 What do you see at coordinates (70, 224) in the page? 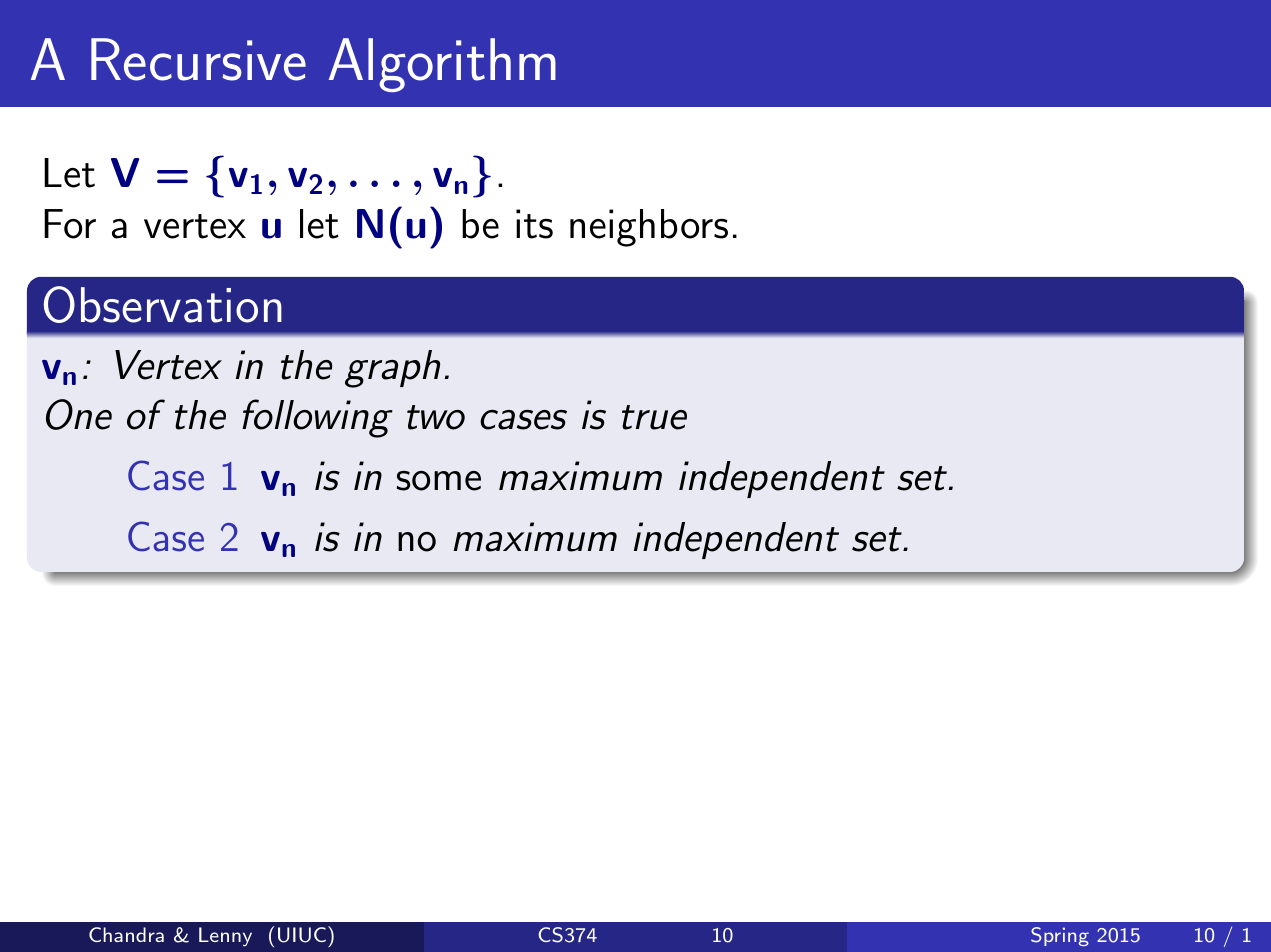
I see `For` at bounding box center [70, 224].
